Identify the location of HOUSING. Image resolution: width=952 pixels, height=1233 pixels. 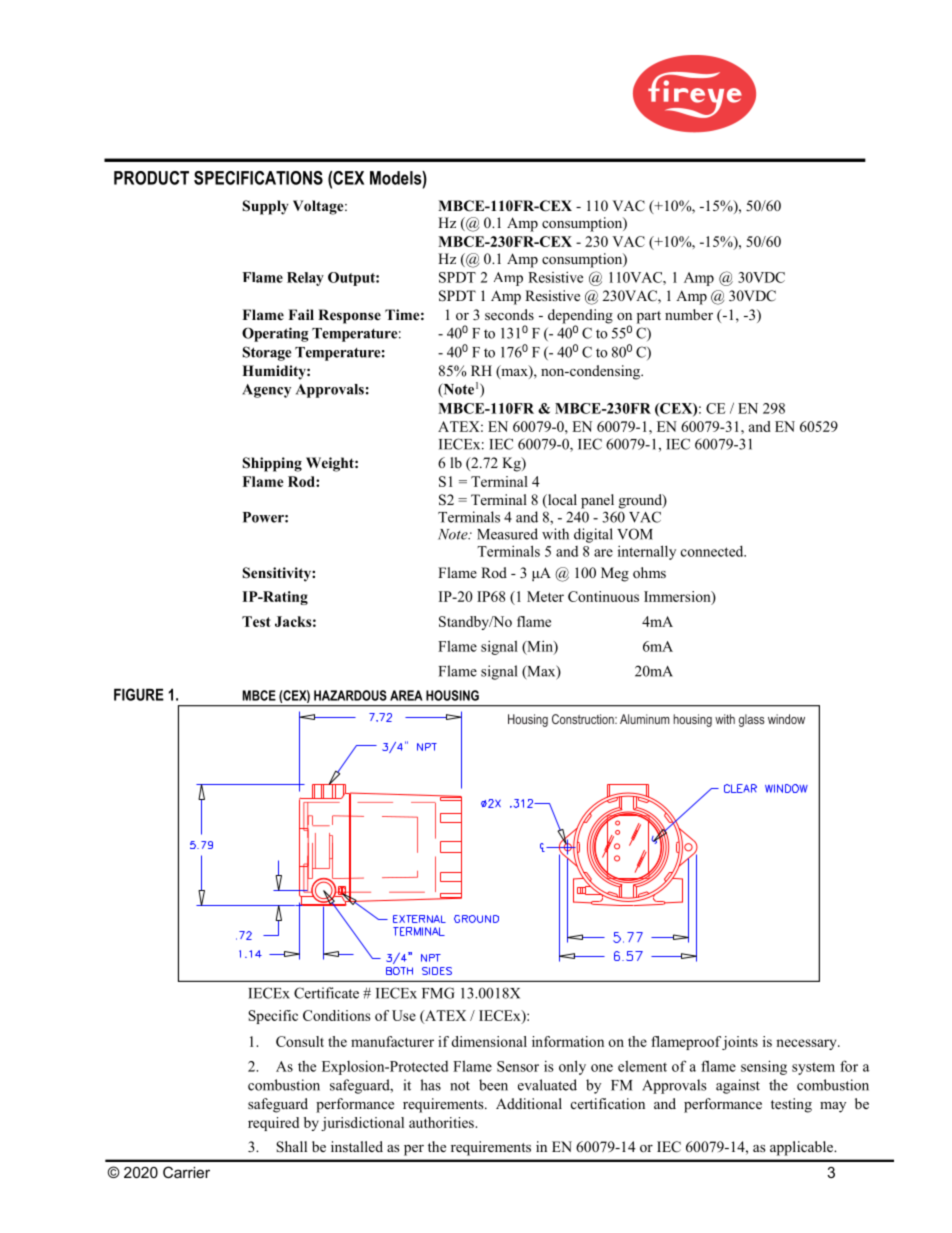
(452, 695).
